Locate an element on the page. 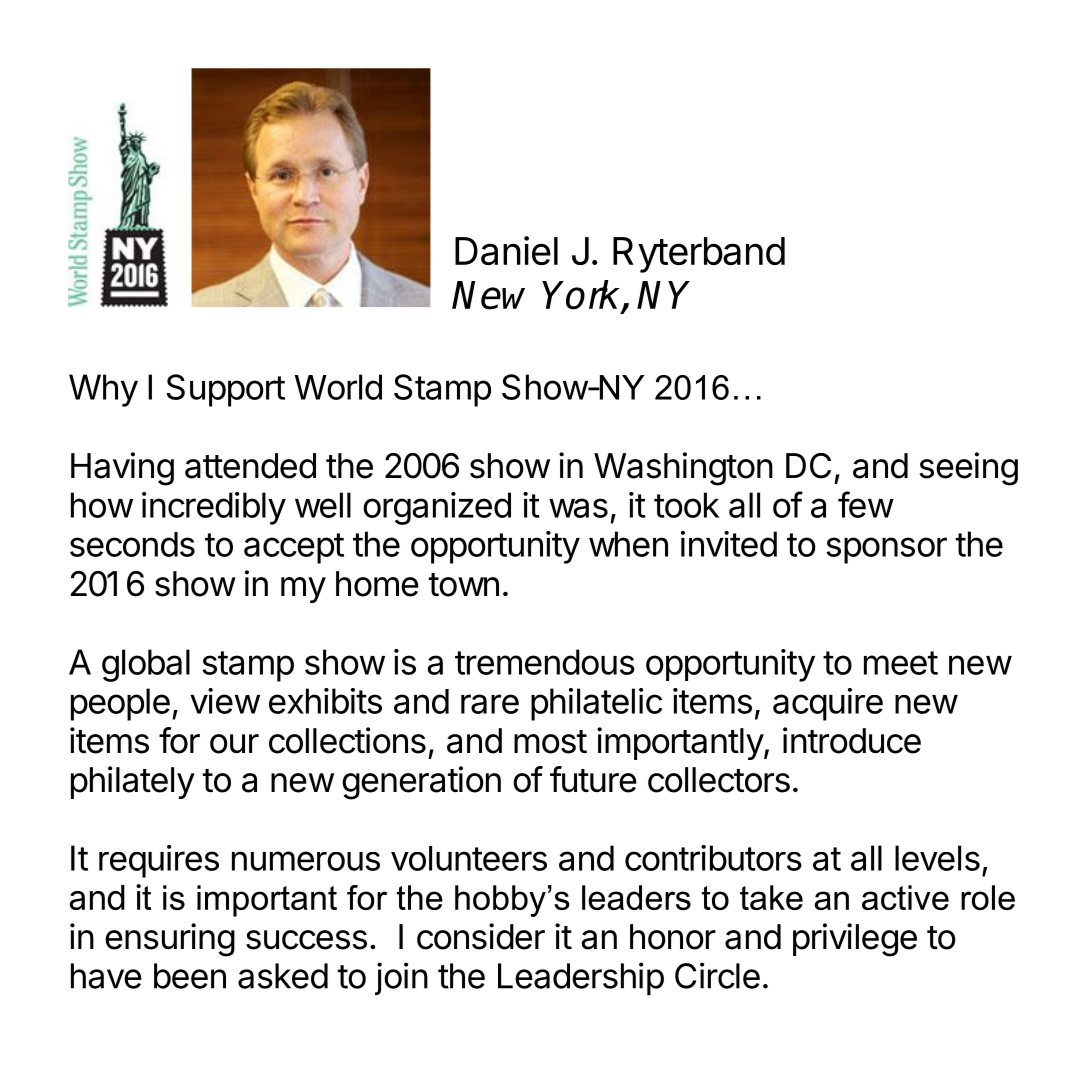 The width and height of the image is (1092, 1092). meet is located at coordinates (901, 663).
